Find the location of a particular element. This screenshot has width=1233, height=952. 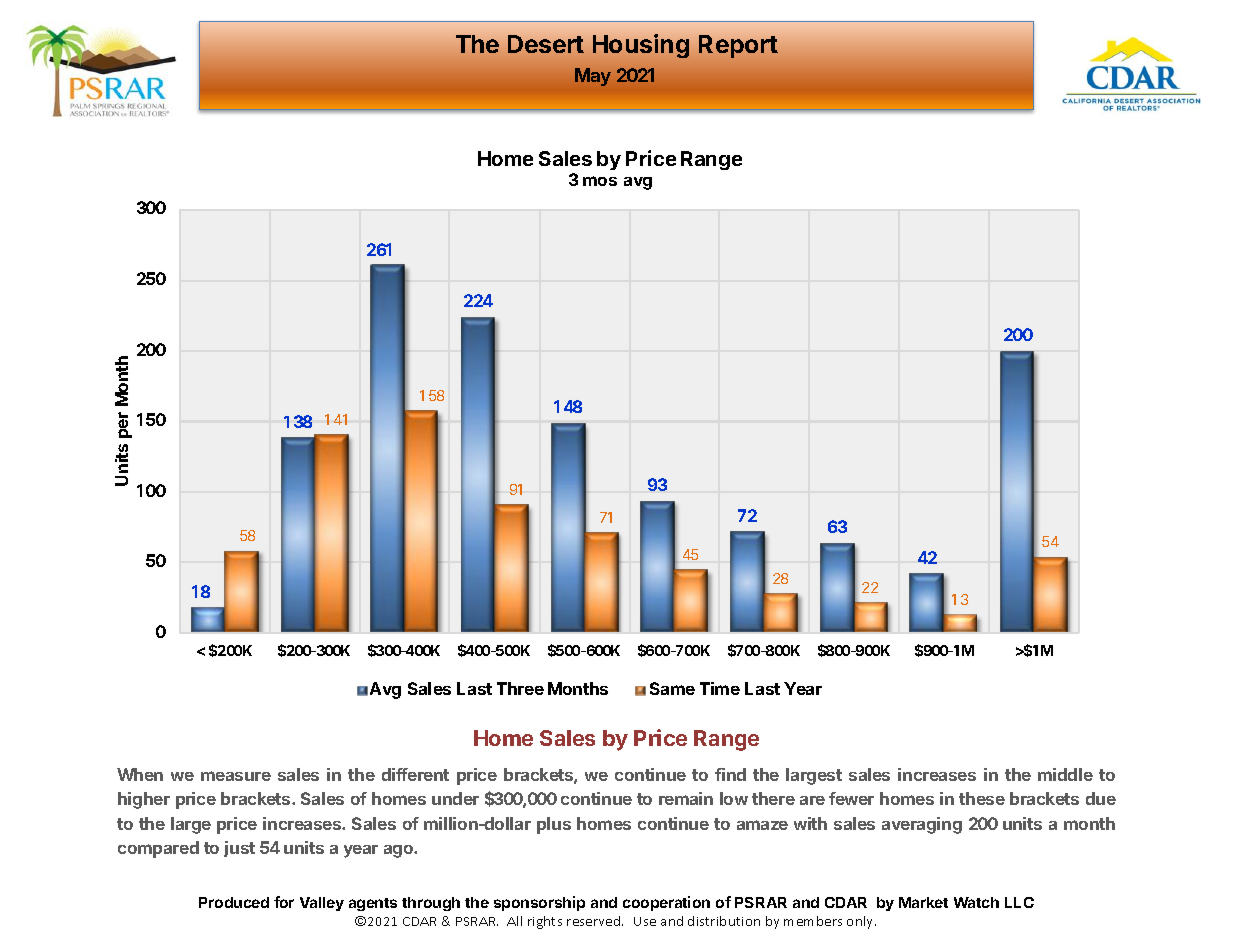

middle is located at coordinates (1065, 774).
